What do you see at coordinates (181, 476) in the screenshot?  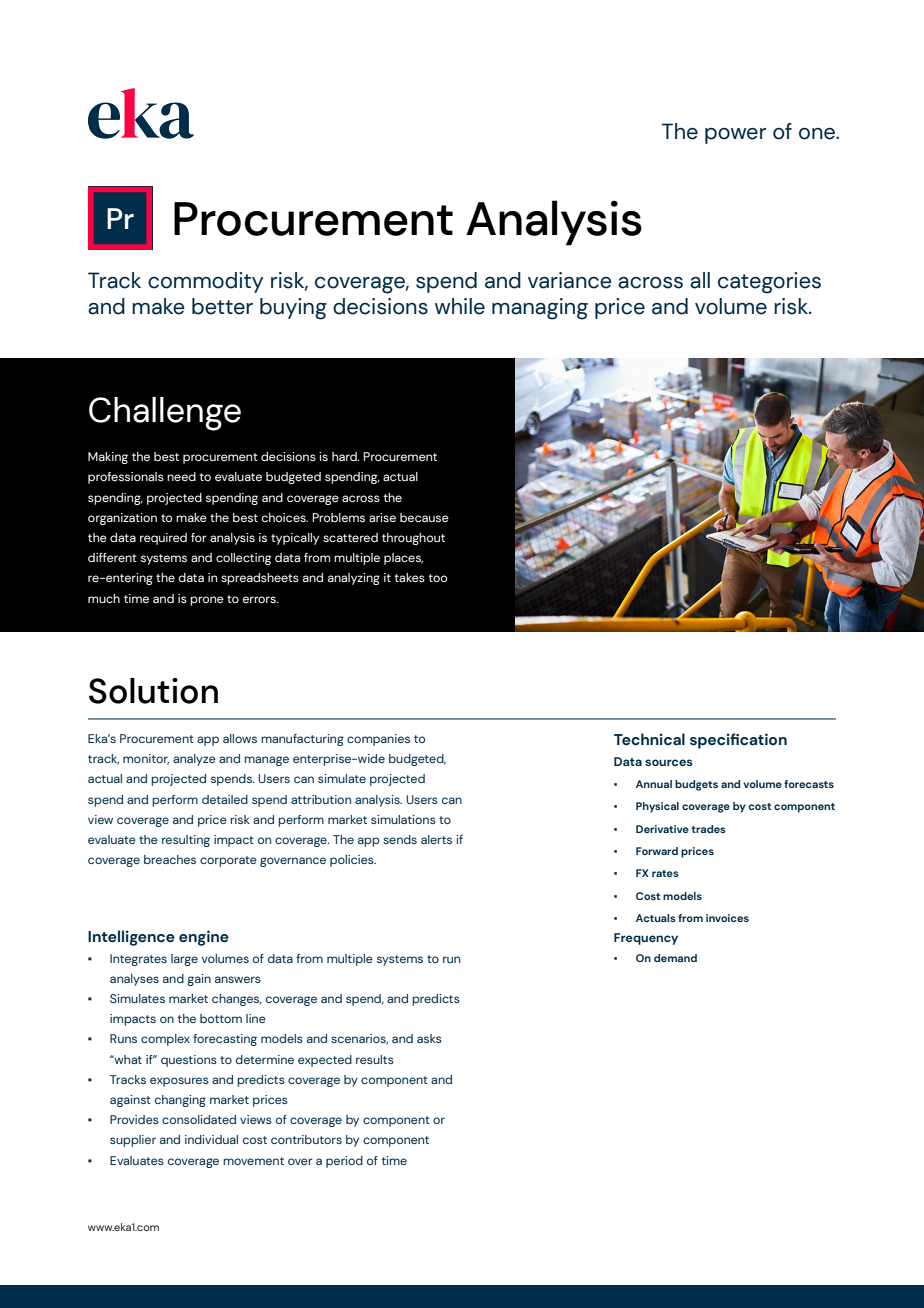 I see `need` at bounding box center [181, 476].
